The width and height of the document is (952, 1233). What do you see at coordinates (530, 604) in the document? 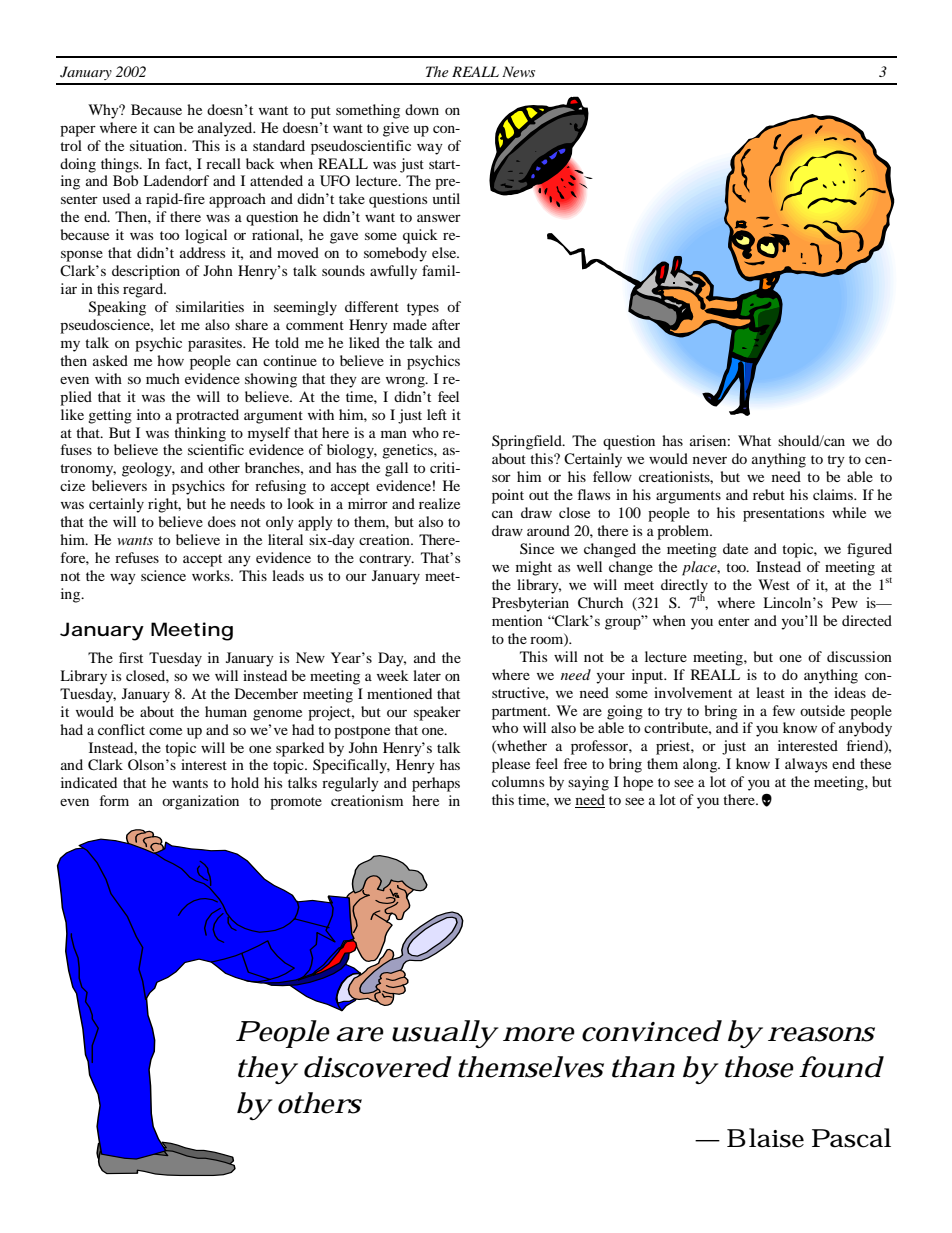
I see `Presbyterian` at bounding box center [530, 604].
